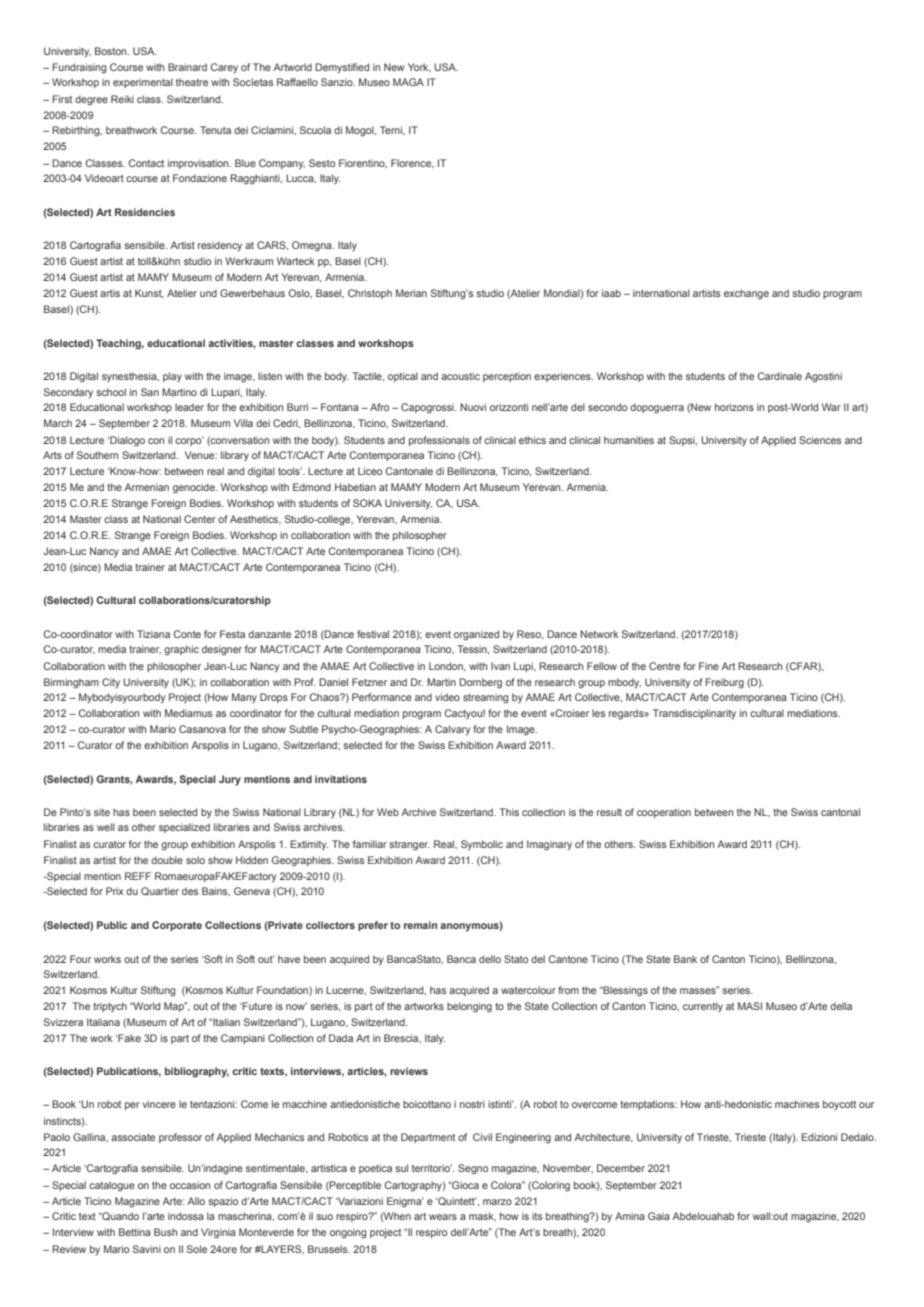 This page has height=1307, width=924. Describe the element at coordinates (135, 1232) in the page. I see `Bettina` at that location.
